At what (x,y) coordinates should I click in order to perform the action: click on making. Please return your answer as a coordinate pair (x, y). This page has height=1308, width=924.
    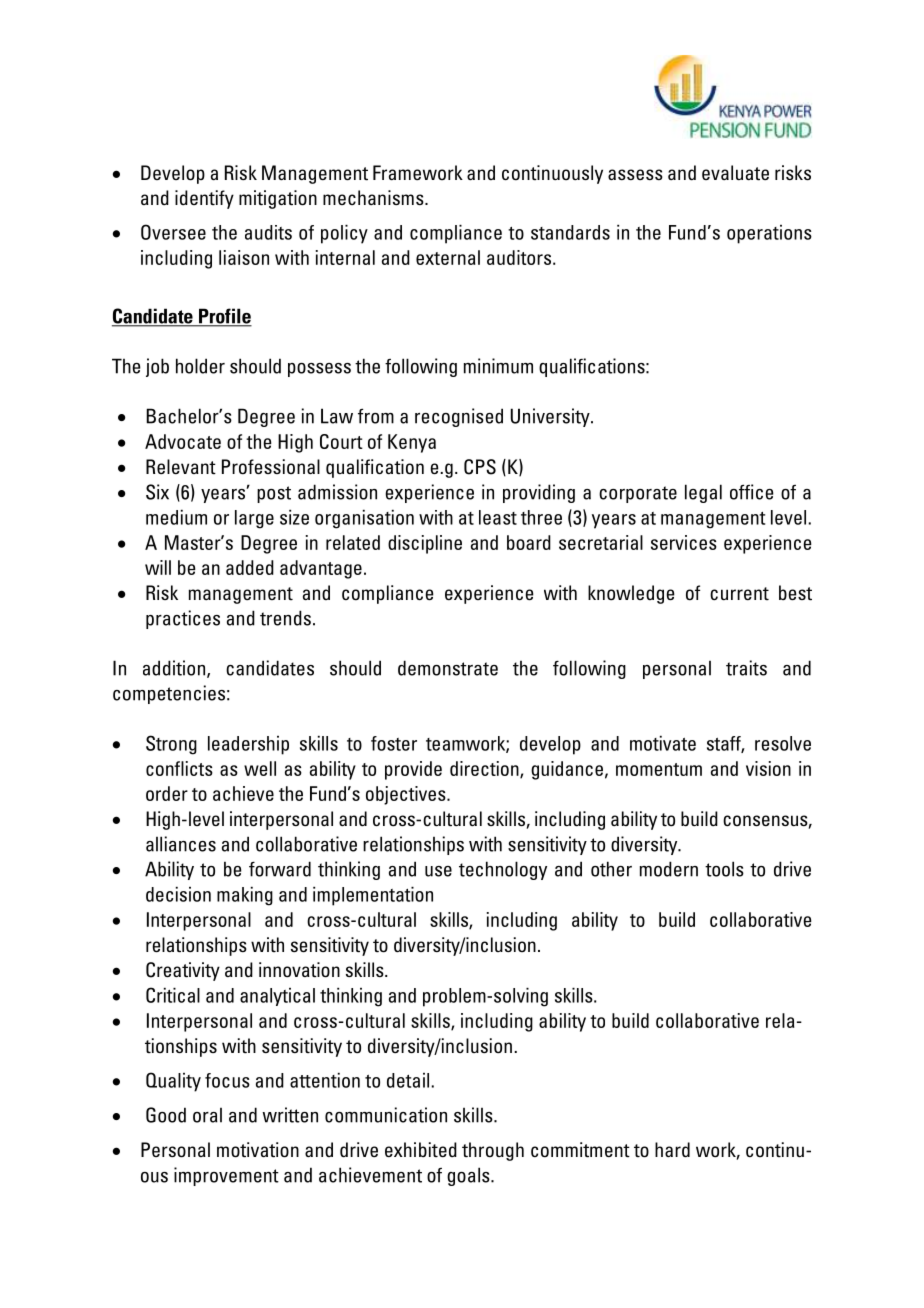
    Looking at the image, I should click on (245, 896).
